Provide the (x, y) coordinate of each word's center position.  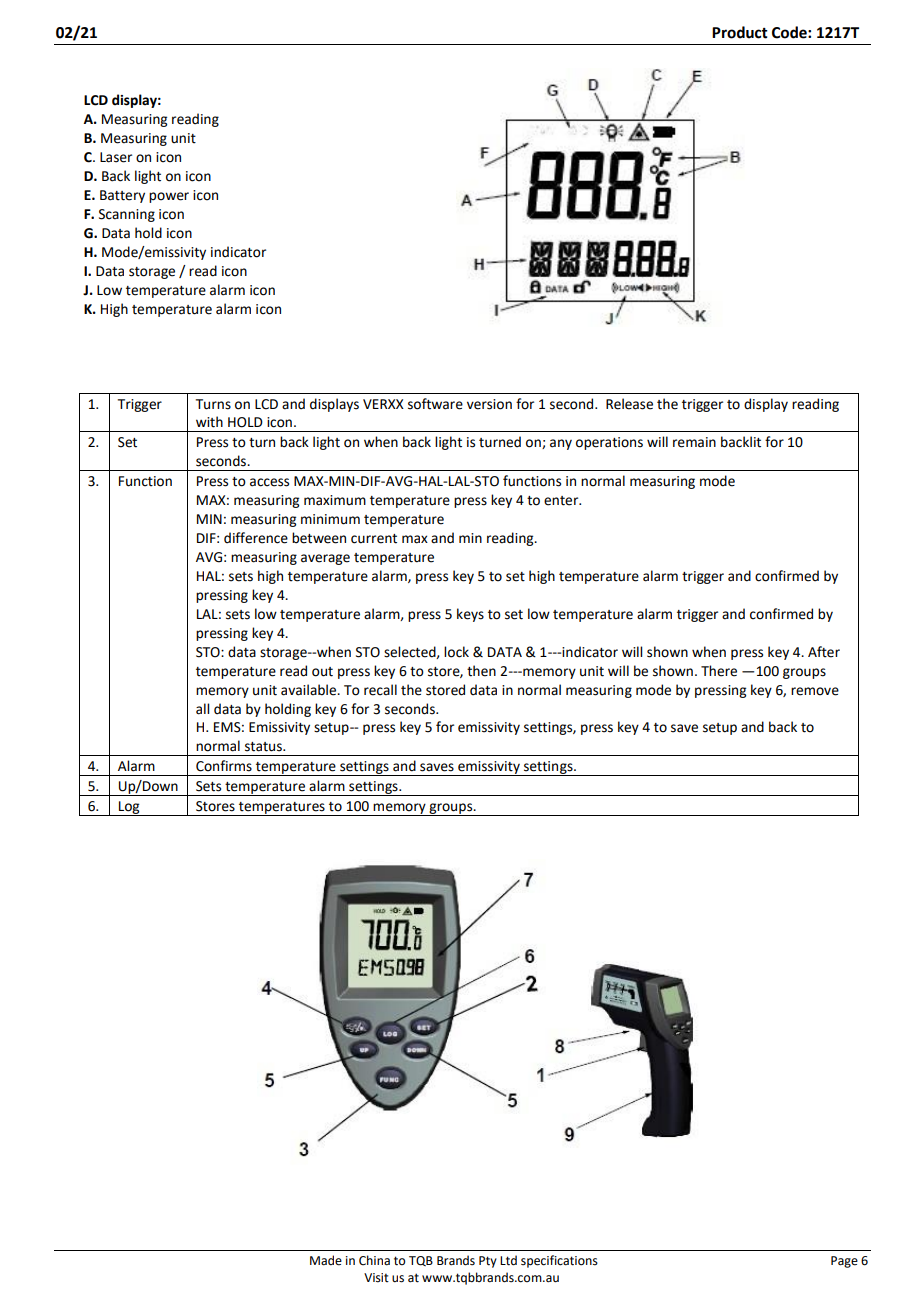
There (719, 671)
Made (326, 1260)
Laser (116, 157)
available (310, 690)
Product (740, 32)
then (481, 671)
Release (629, 404)
